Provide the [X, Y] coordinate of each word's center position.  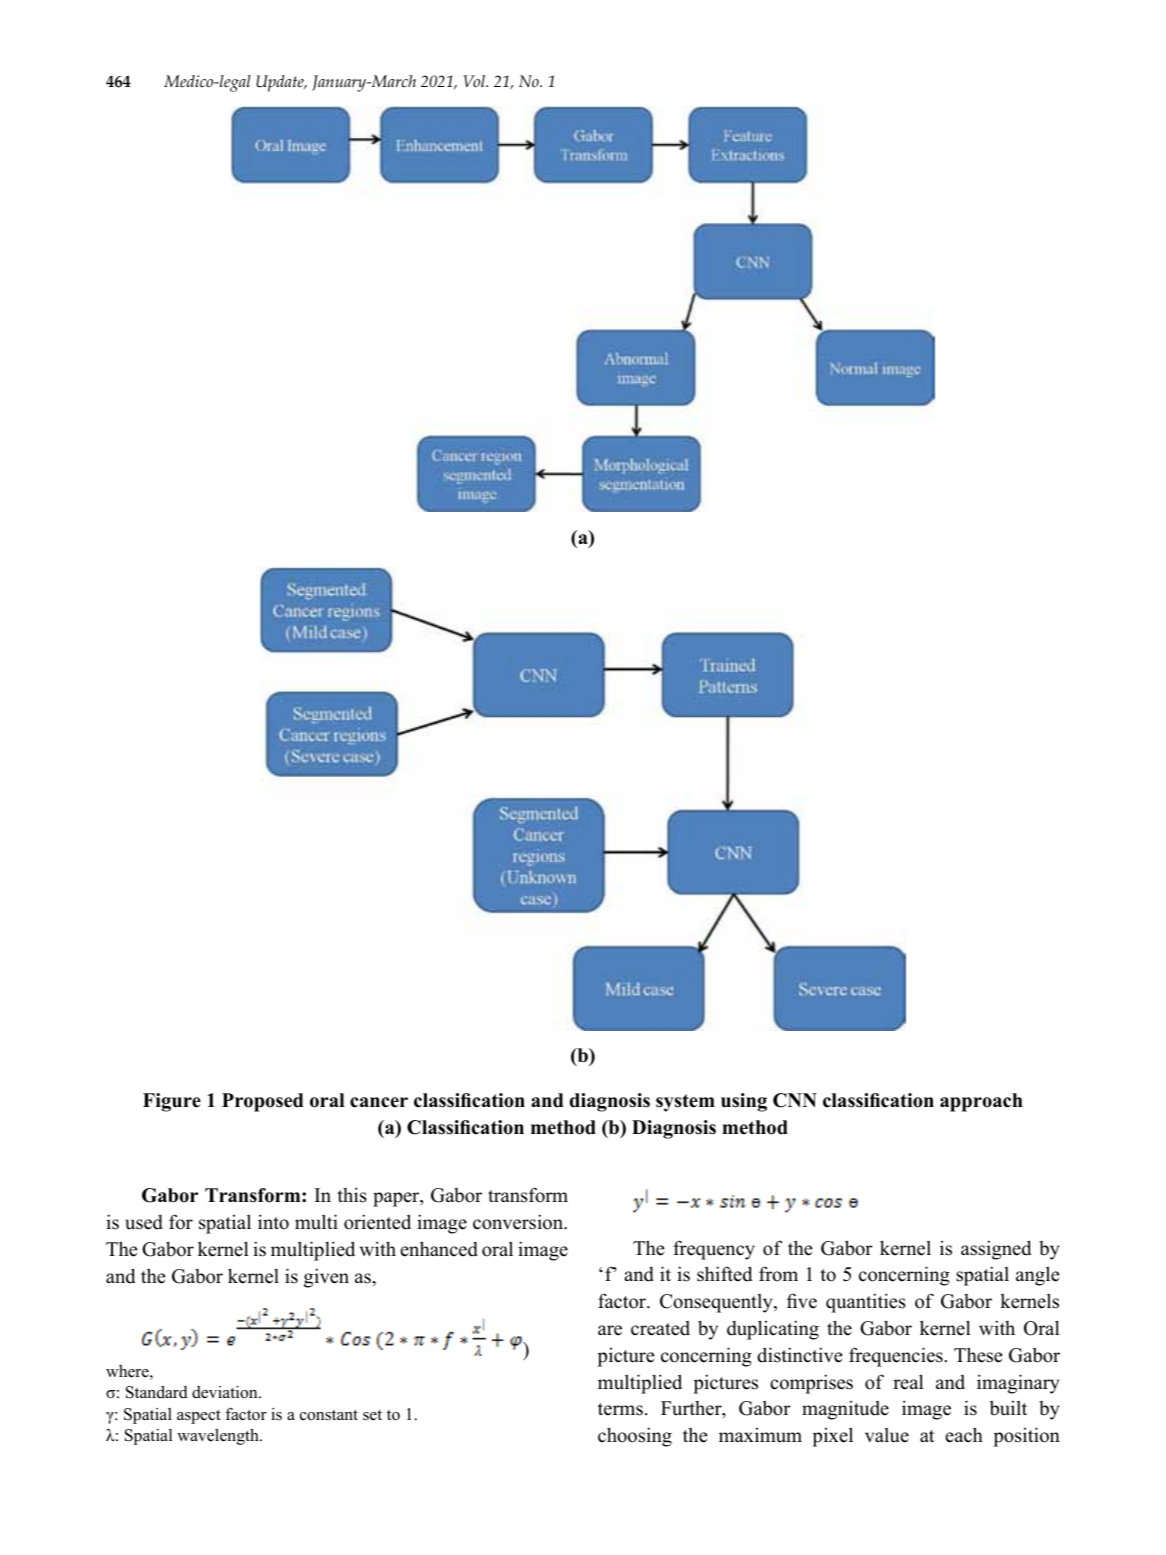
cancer [379, 1102]
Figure [172, 1102]
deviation [226, 1392]
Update [281, 83]
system [685, 1103]
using [744, 1102]
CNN [795, 1100]
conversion [519, 1222]
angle [1037, 1276]
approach [981, 1102]
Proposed [263, 1102]
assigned [996, 1250]
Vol [475, 81]
